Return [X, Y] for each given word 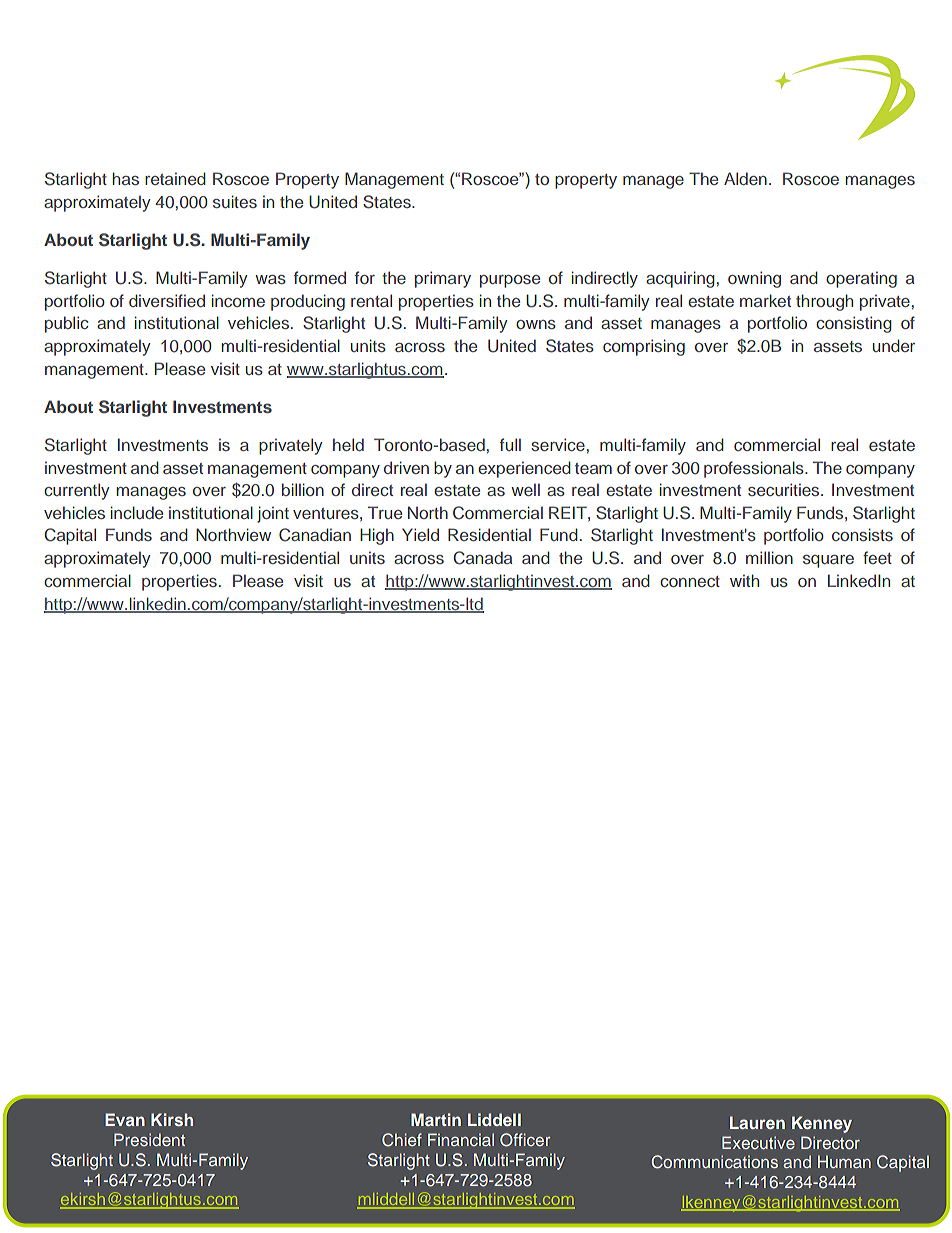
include [137, 512]
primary [443, 279]
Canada [482, 558]
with [744, 580]
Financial [461, 1139]
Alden [745, 178]
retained [175, 178]
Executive [758, 1142]
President [149, 1139]
